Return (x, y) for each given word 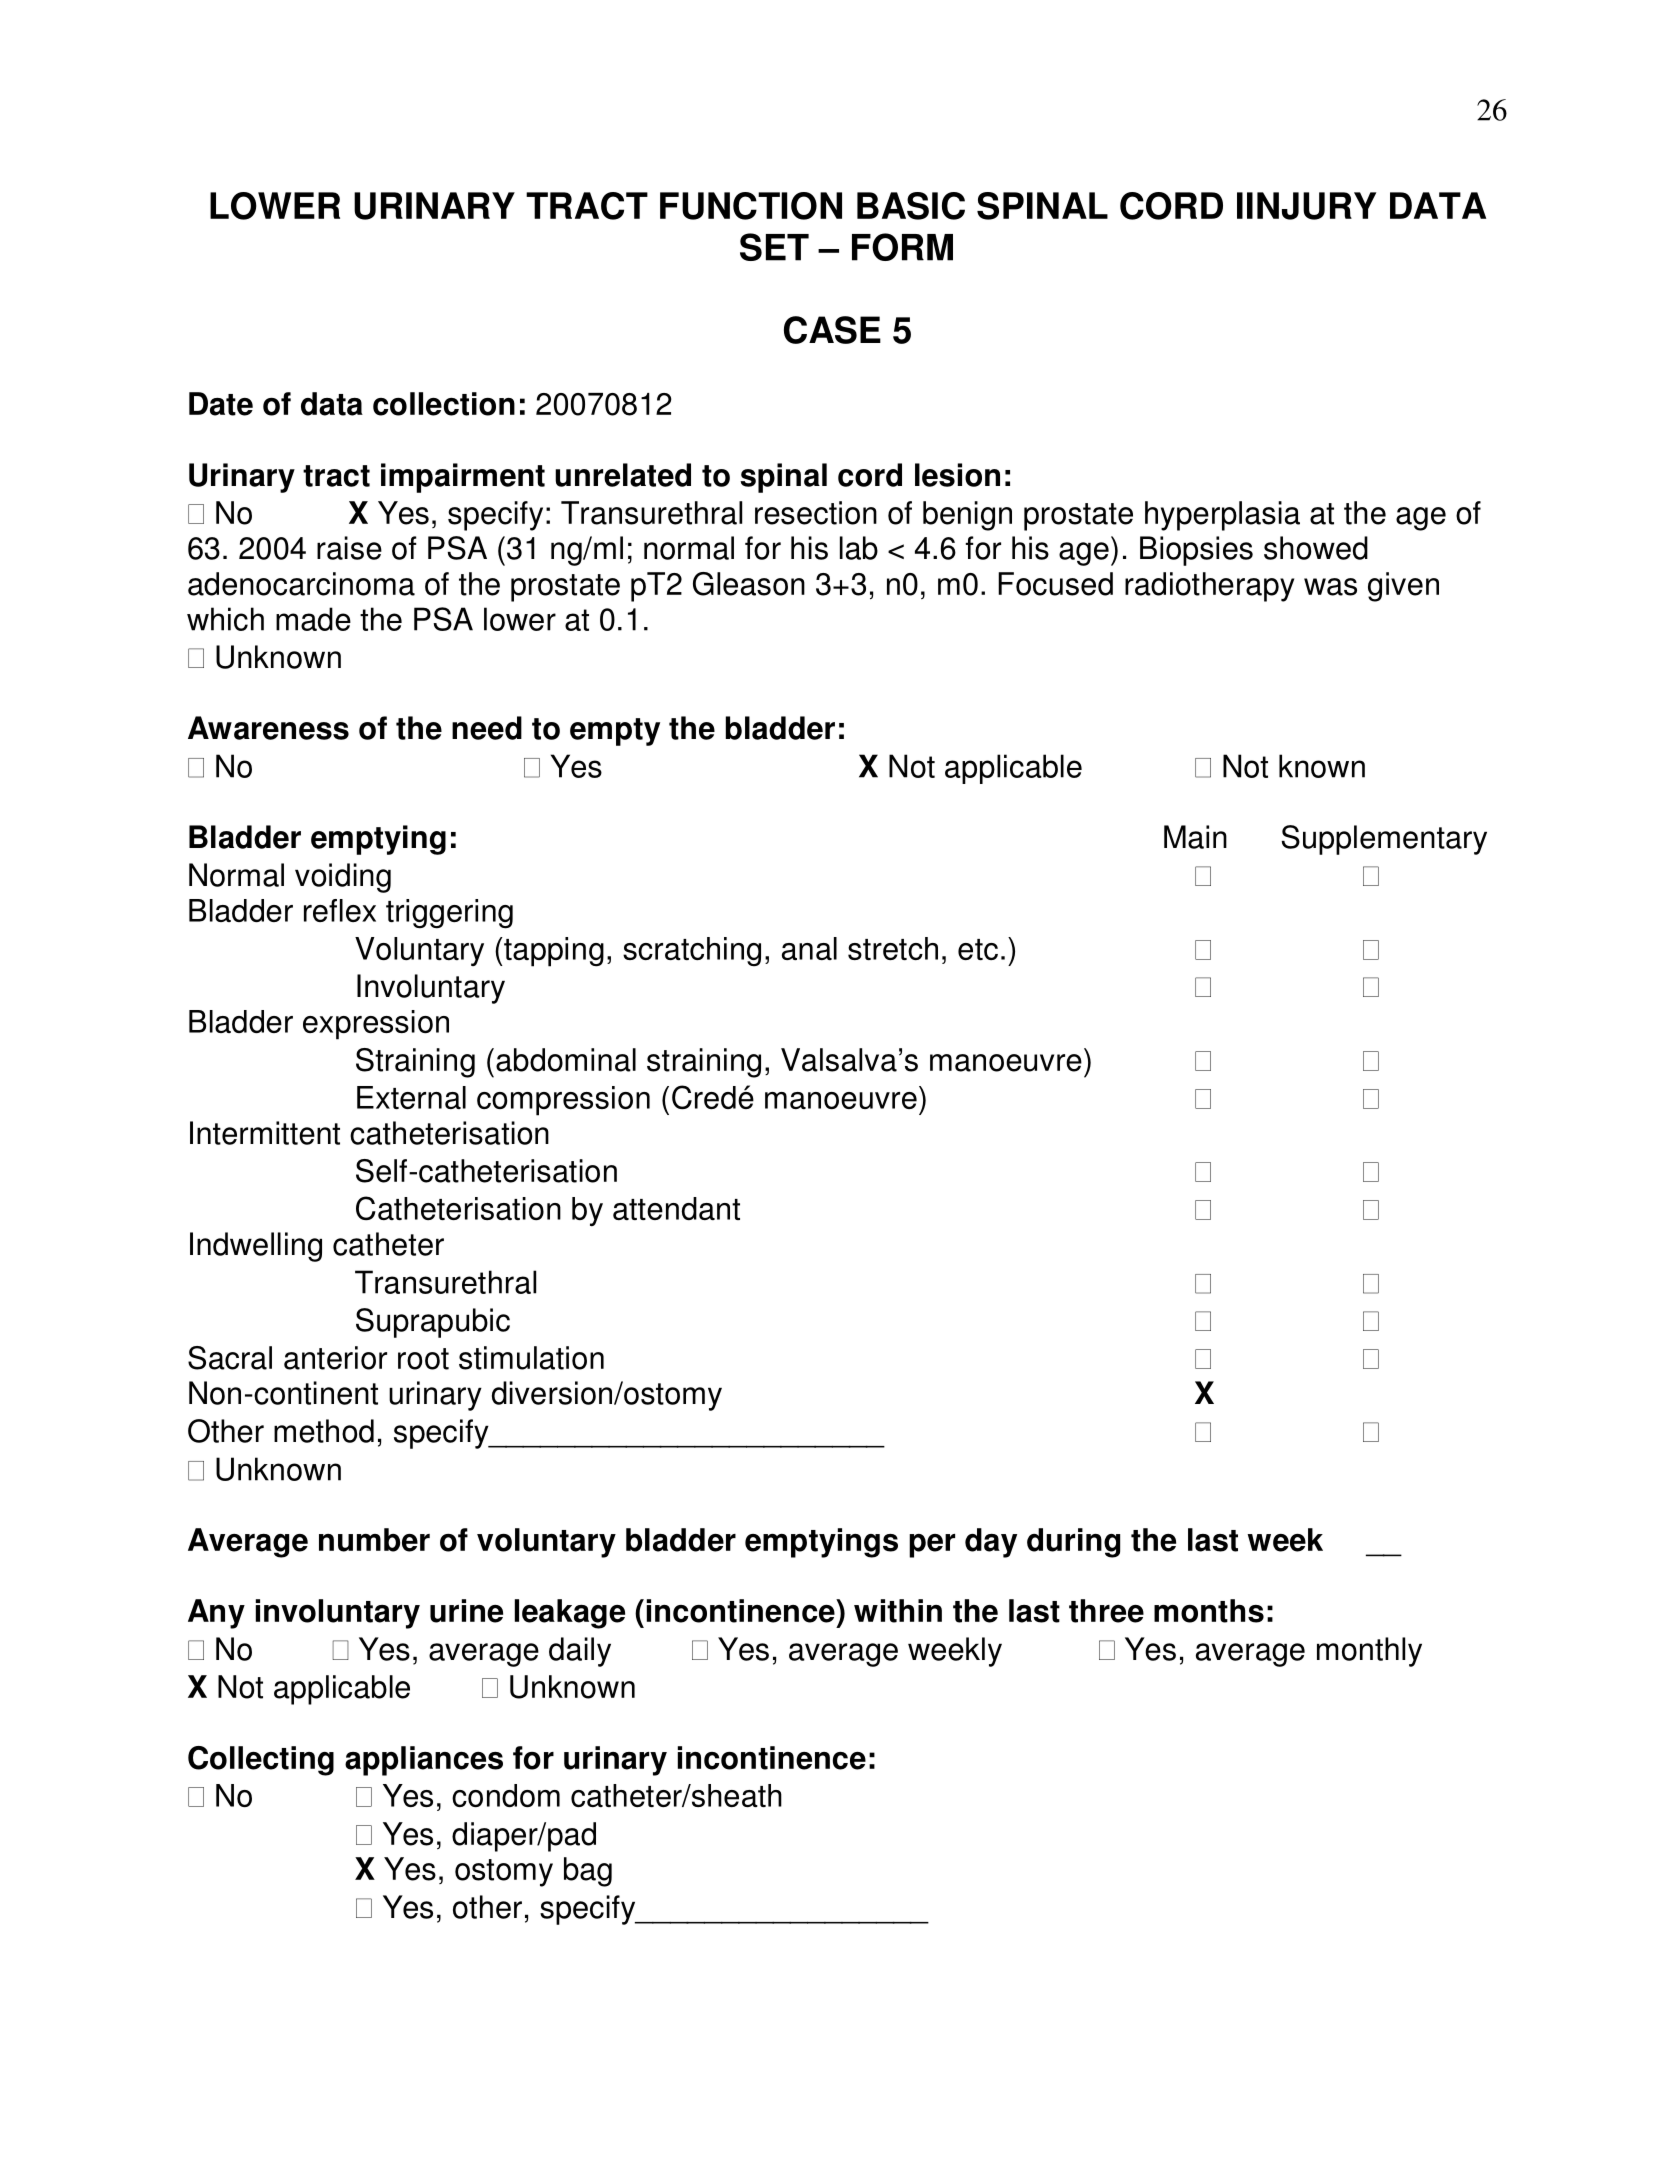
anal (809, 948)
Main (1195, 837)
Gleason (749, 584)
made (313, 619)
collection (444, 404)
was (1330, 587)
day (991, 1543)
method (324, 1431)
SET (774, 247)
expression (376, 1025)
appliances (424, 1761)
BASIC (911, 206)
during (1073, 1543)
